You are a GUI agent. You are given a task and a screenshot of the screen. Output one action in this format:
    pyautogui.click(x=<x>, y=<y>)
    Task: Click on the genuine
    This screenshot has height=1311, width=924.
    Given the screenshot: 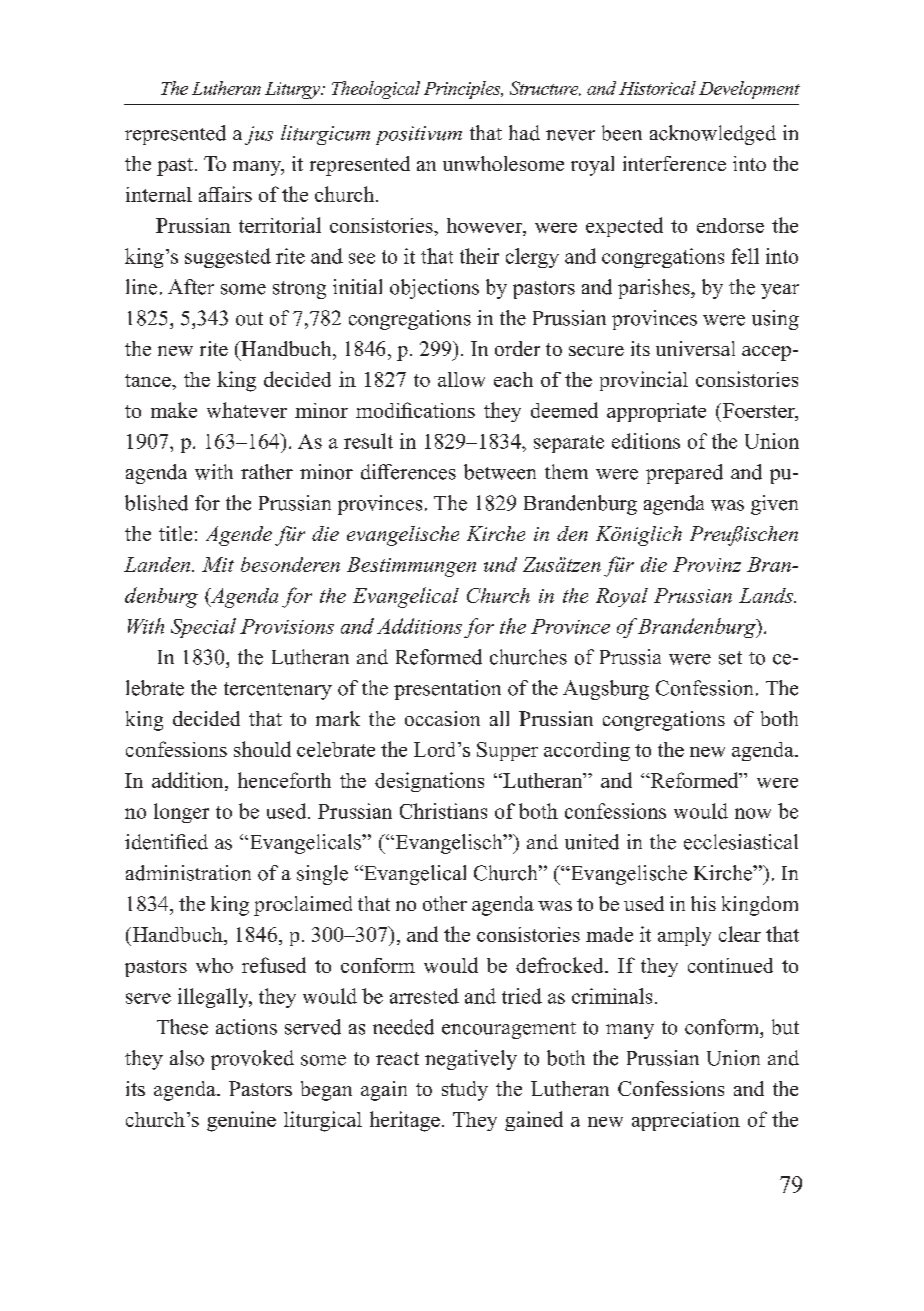 What is the action you would take?
    pyautogui.click(x=241, y=1121)
